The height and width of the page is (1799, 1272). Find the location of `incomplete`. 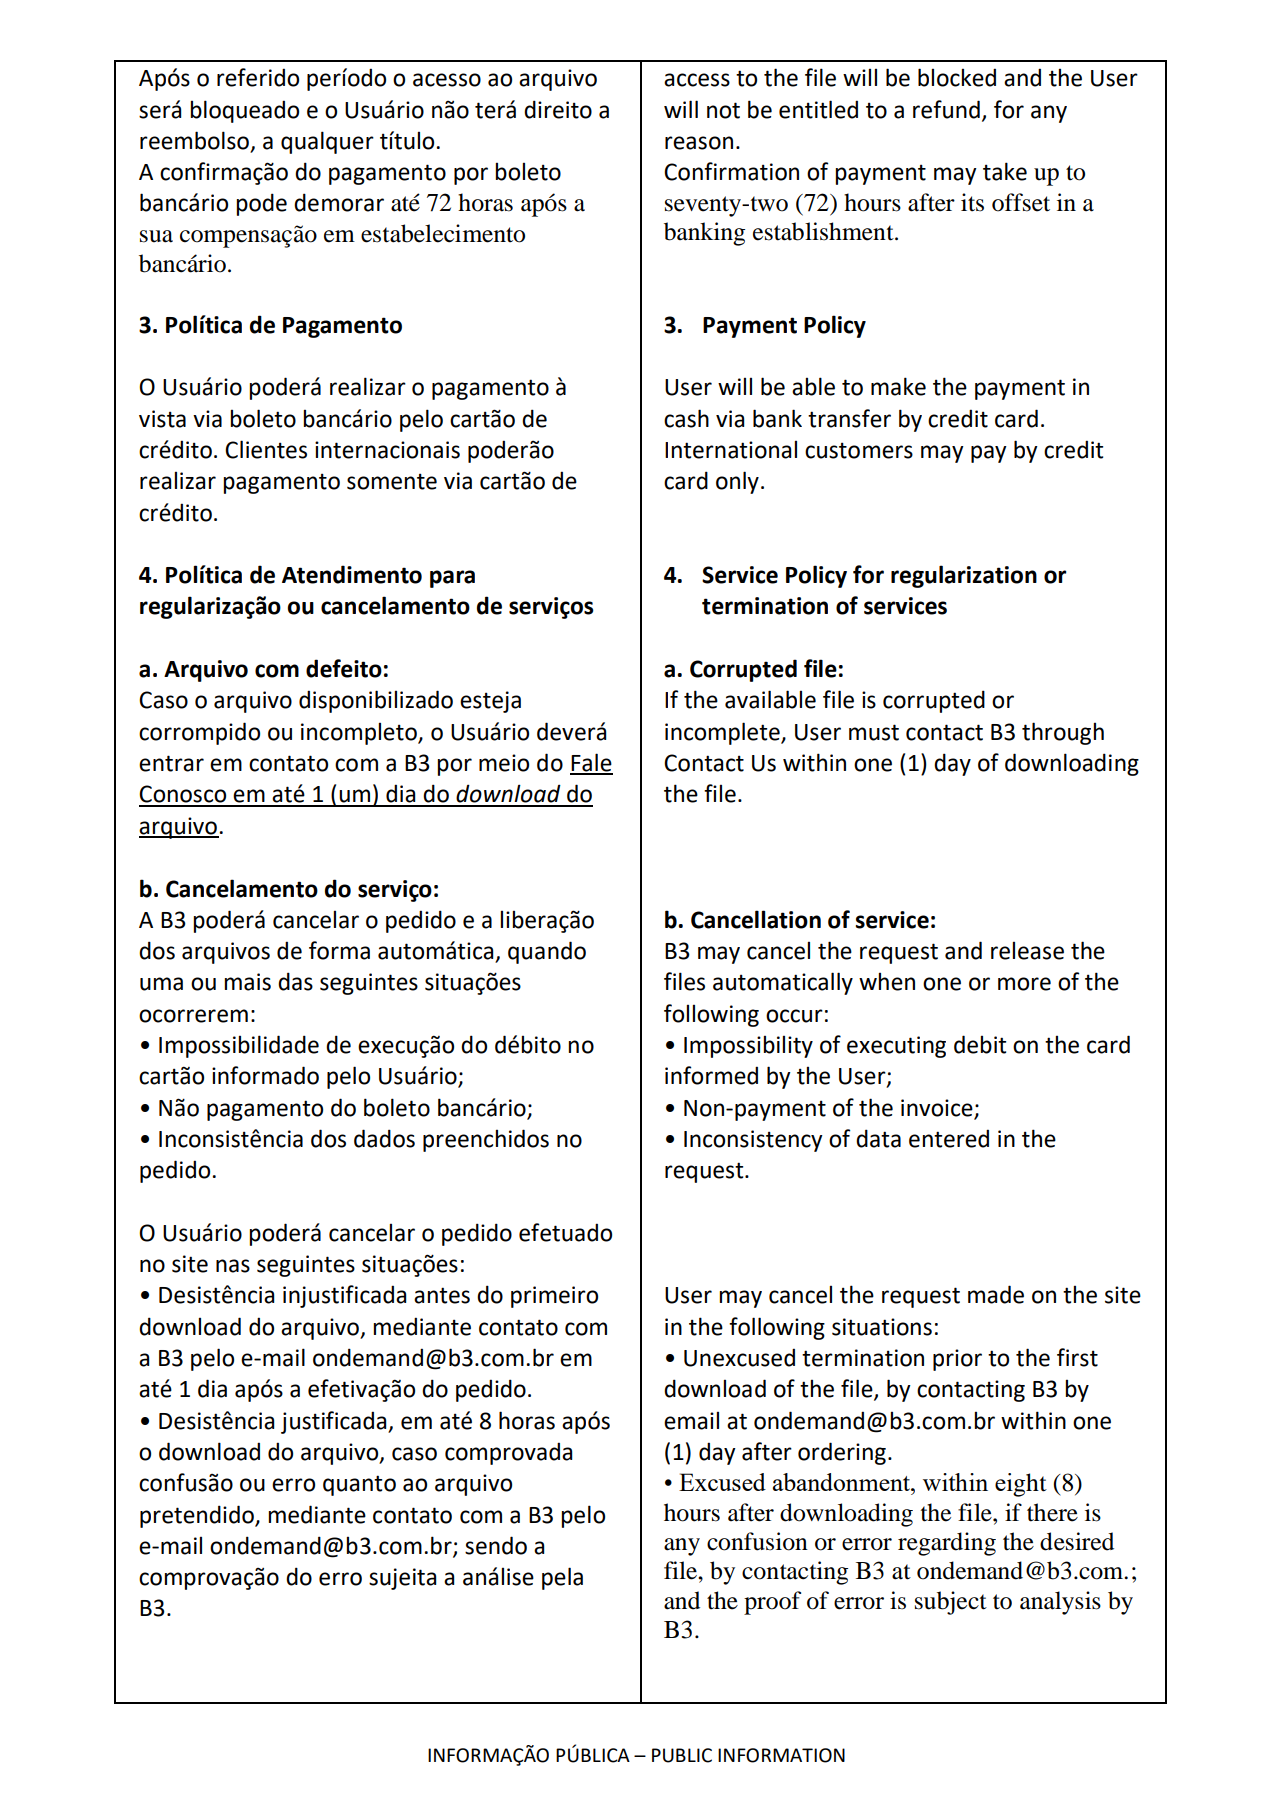

incomplete is located at coordinates (723, 733).
